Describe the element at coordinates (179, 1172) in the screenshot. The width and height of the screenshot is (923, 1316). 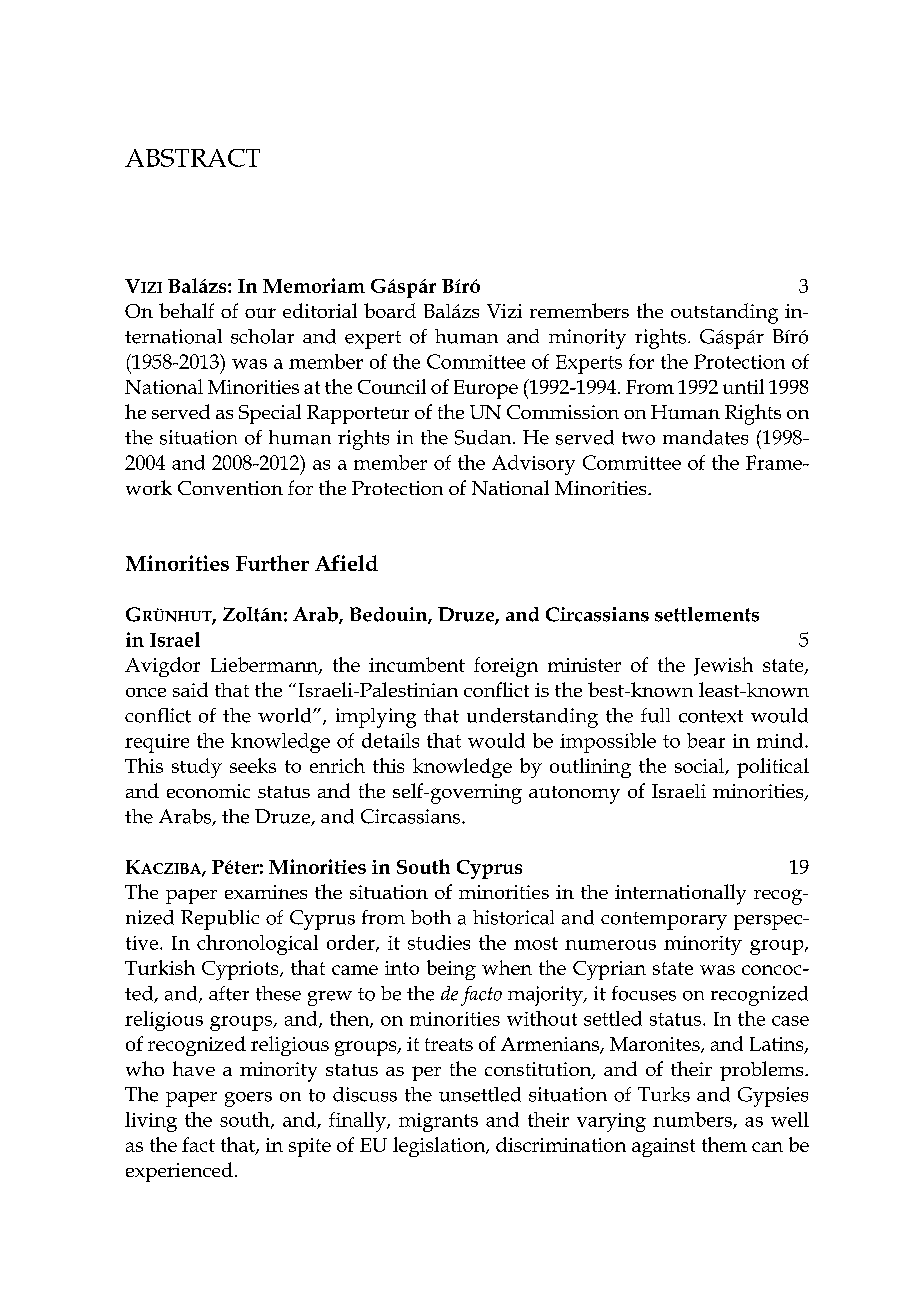
I see `experienced` at that location.
